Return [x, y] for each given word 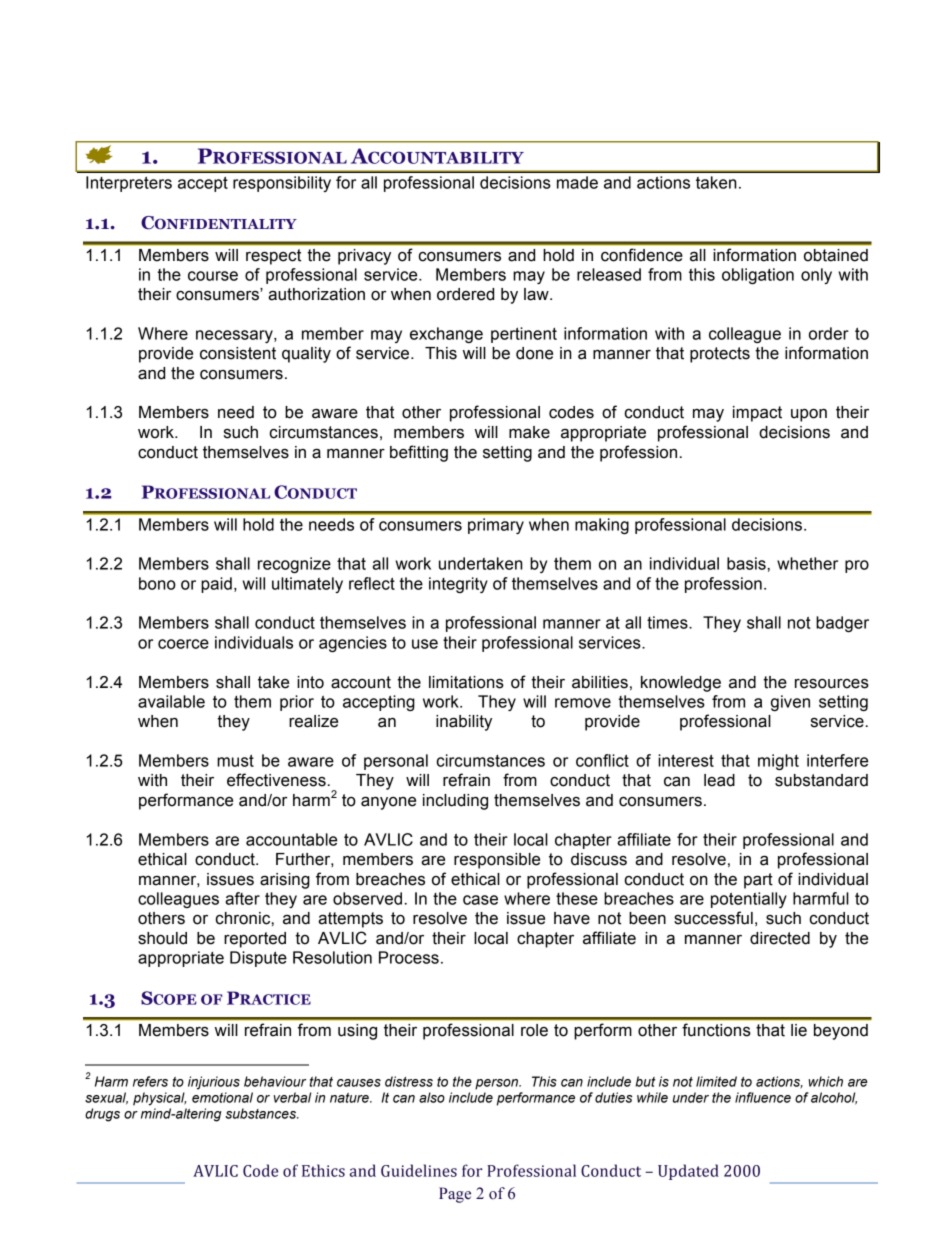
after [242, 898]
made [577, 182]
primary [496, 526]
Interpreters [129, 184]
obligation [758, 276]
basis [747, 563]
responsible [497, 861]
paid [216, 585]
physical [159, 1099]
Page [455, 1195]
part [758, 881]
